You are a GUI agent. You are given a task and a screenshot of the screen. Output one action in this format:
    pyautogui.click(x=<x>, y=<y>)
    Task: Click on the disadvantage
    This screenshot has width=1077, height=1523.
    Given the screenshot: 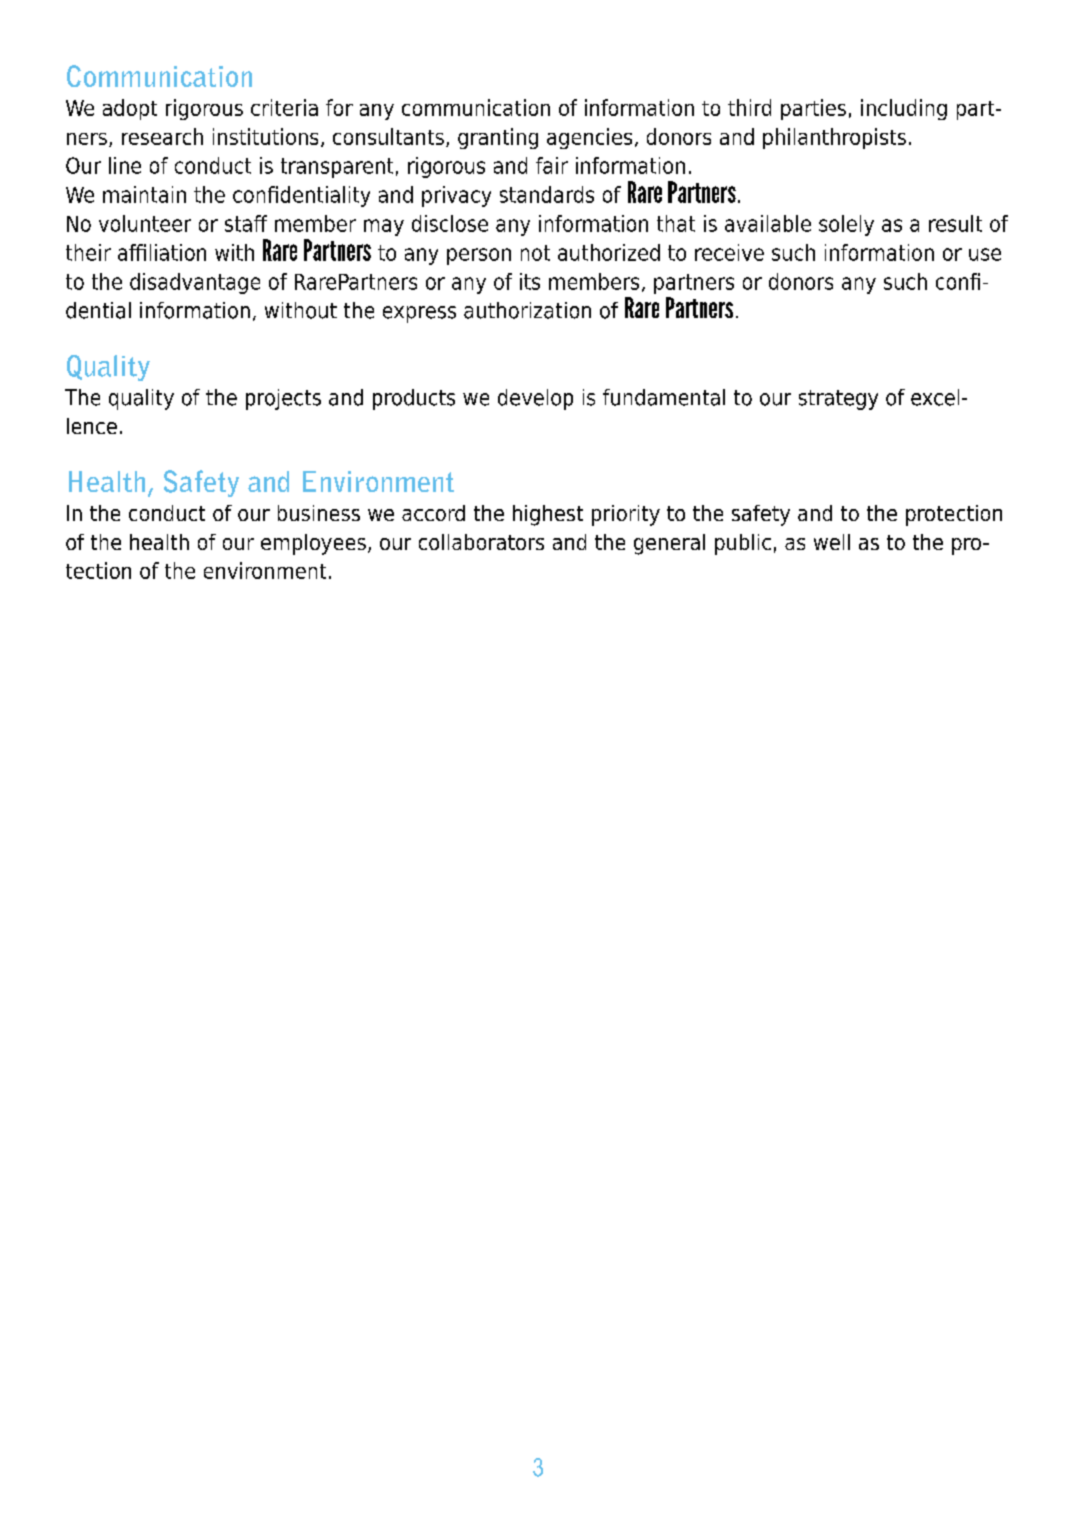 What is the action you would take?
    pyautogui.click(x=195, y=283)
